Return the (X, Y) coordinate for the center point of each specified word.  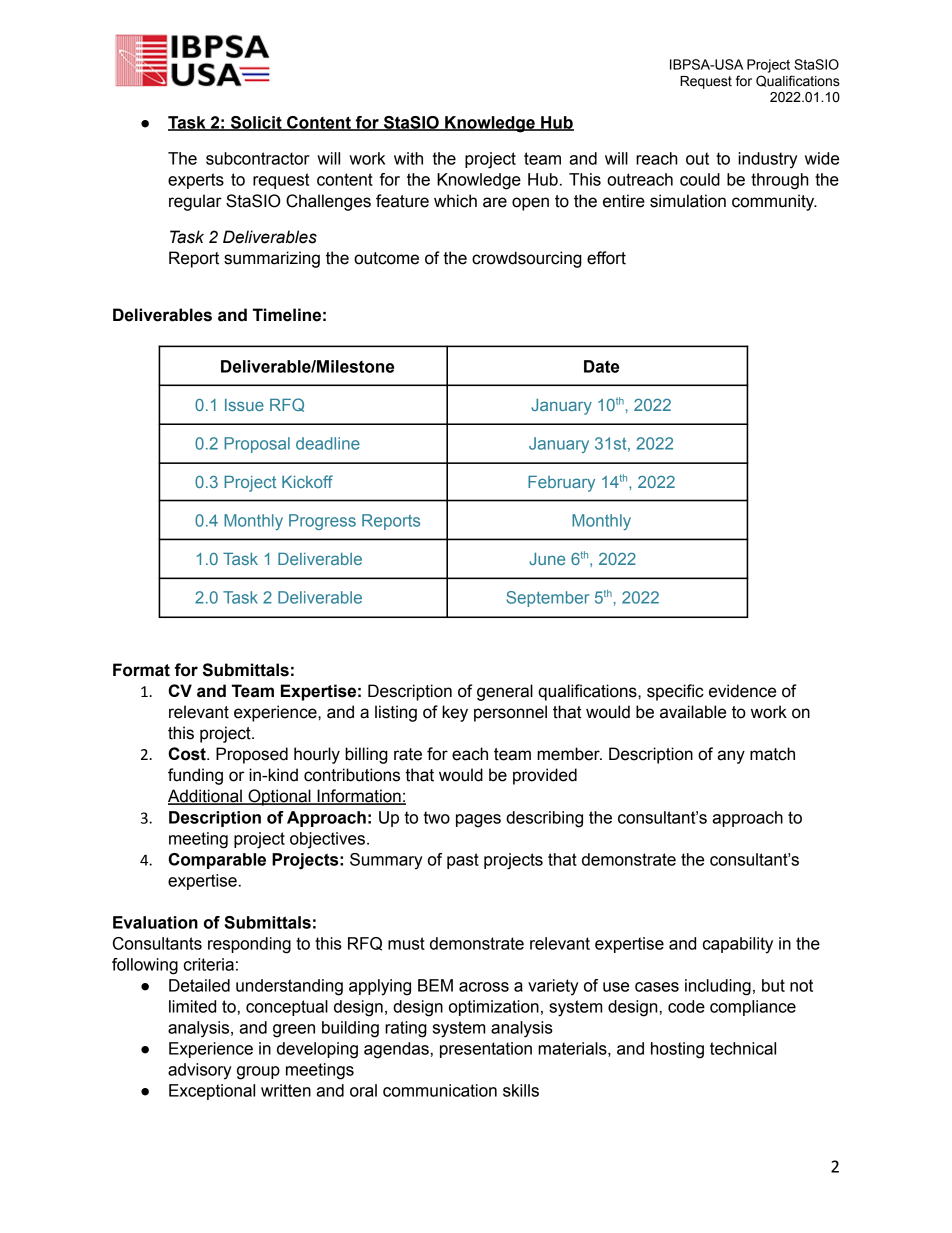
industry (768, 160)
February (561, 484)
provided (545, 776)
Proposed (252, 755)
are (495, 202)
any (731, 757)
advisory (200, 1071)
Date (601, 366)
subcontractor (258, 158)
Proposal (257, 445)
